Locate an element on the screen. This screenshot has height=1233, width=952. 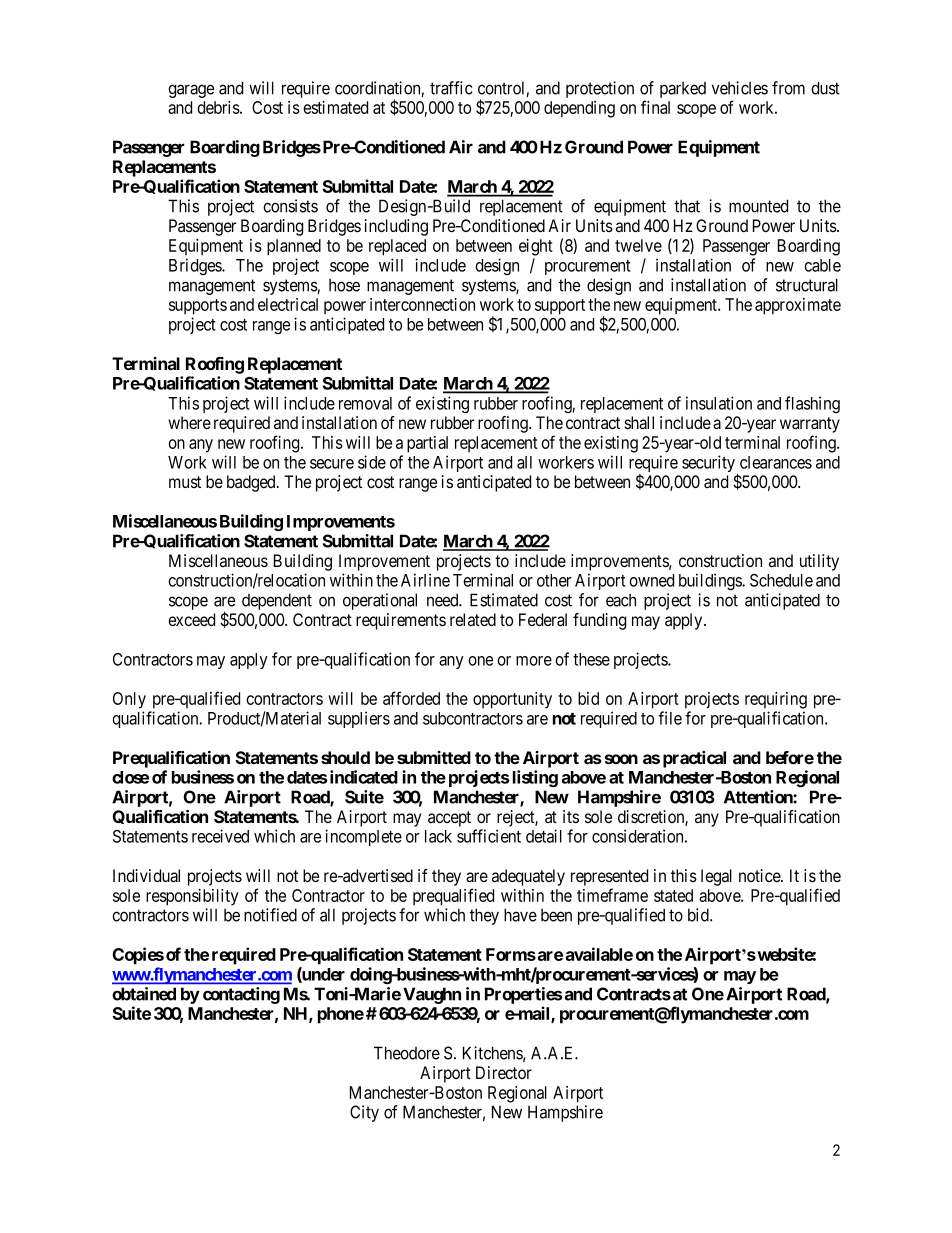
where is located at coordinates (189, 422).
